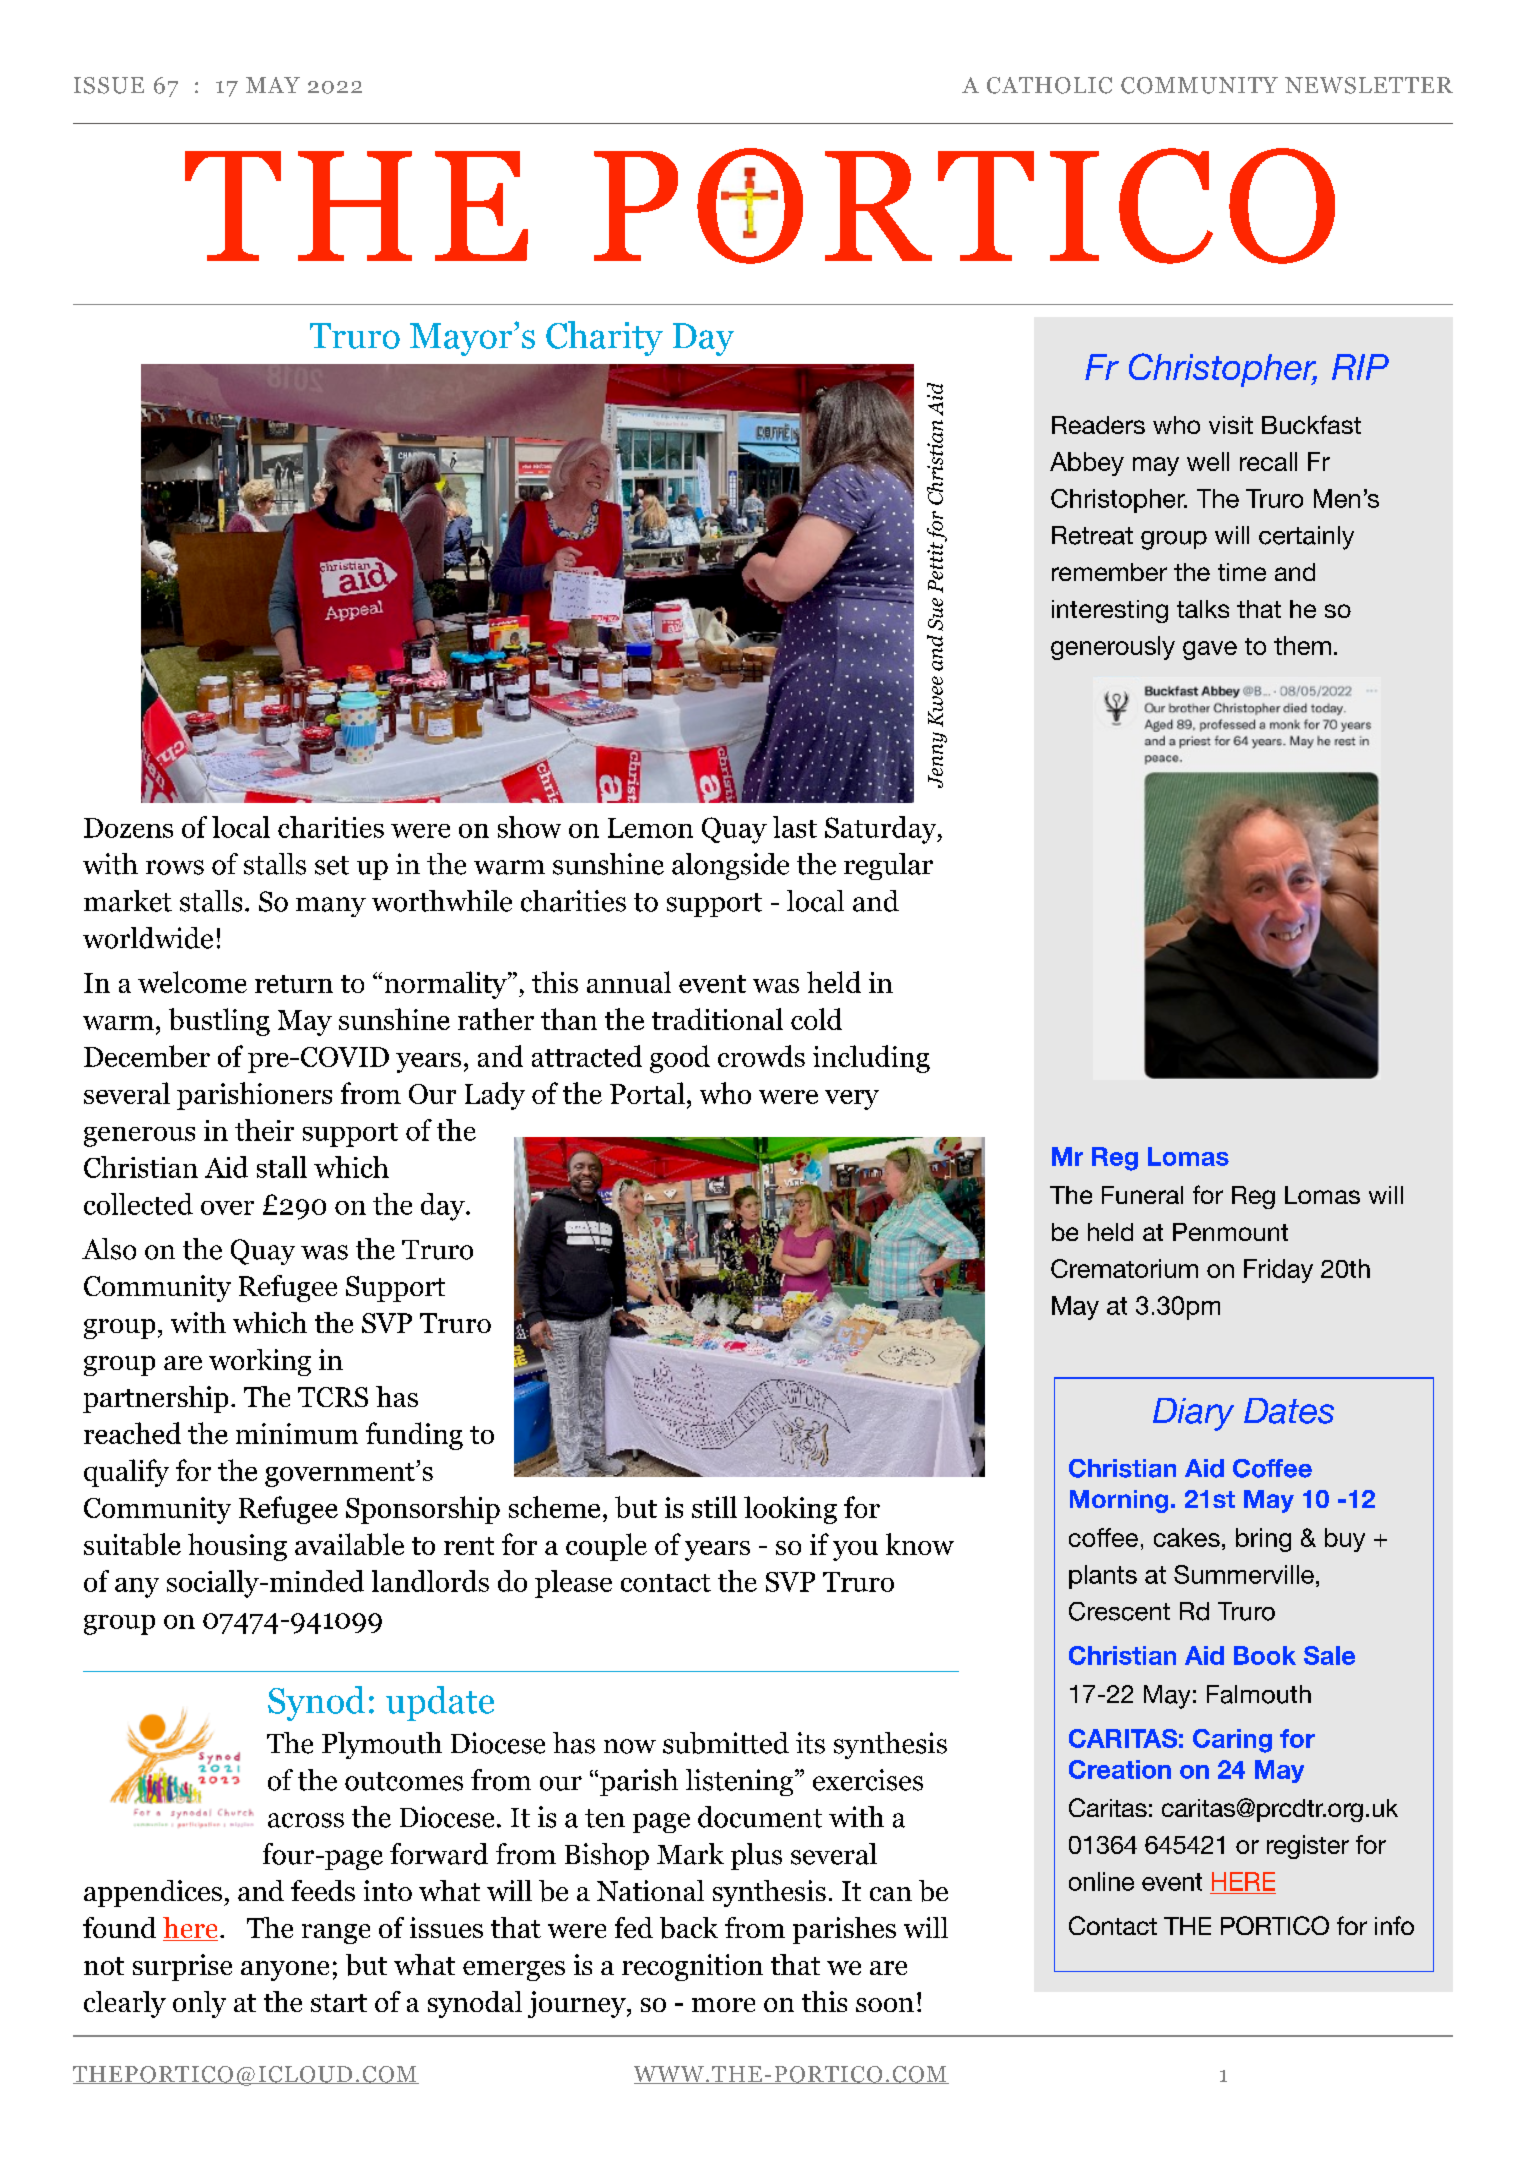 Image resolution: width=1526 pixels, height=2160 pixels. What do you see at coordinates (604, 338) in the screenshot?
I see `Charity` at bounding box center [604, 338].
